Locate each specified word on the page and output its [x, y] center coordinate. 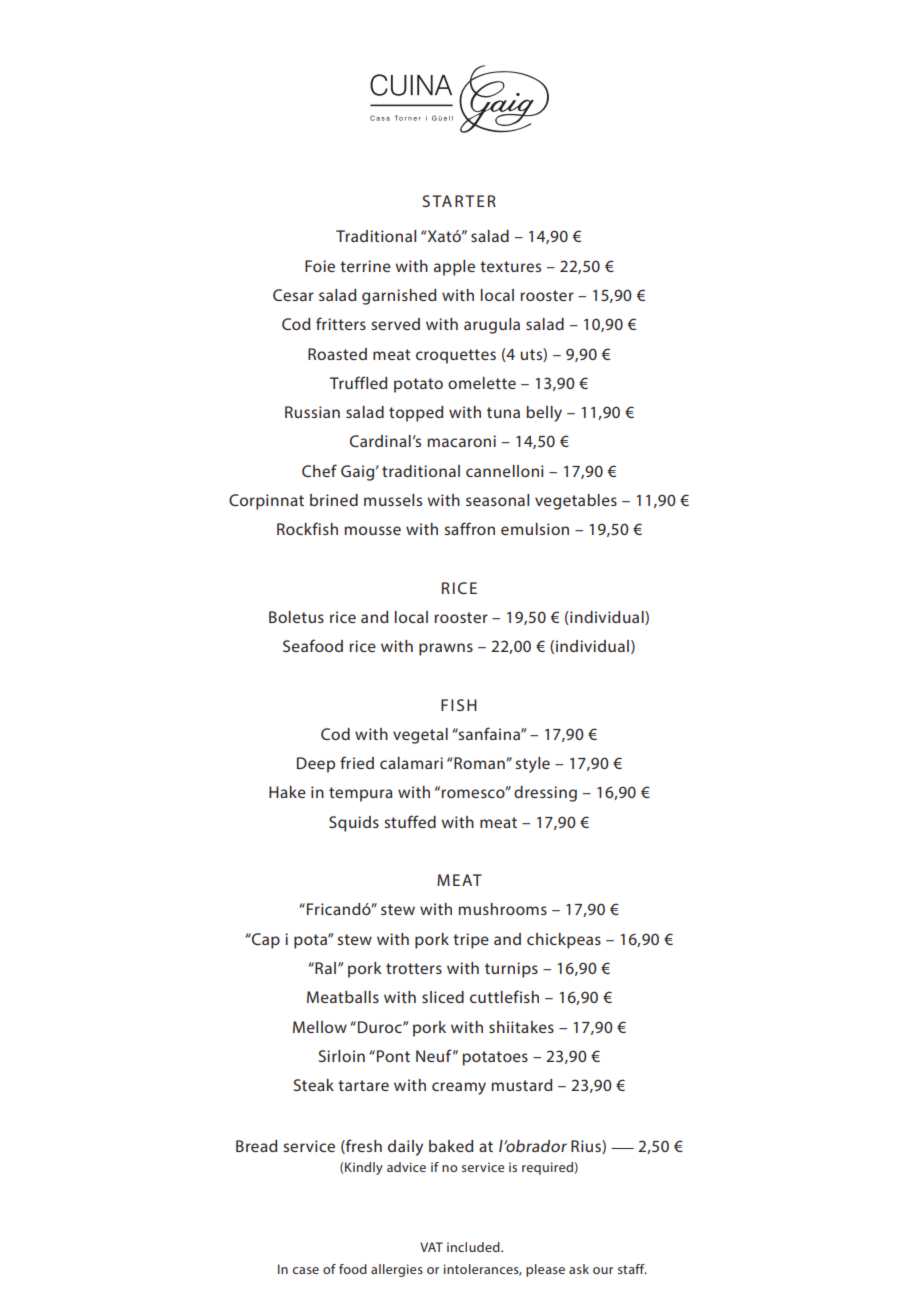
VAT [431, 1247]
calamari [411, 763]
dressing [545, 794]
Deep [316, 765]
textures [510, 266]
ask [579, 1269]
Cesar [293, 295]
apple [454, 268]
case [305, 1270]
